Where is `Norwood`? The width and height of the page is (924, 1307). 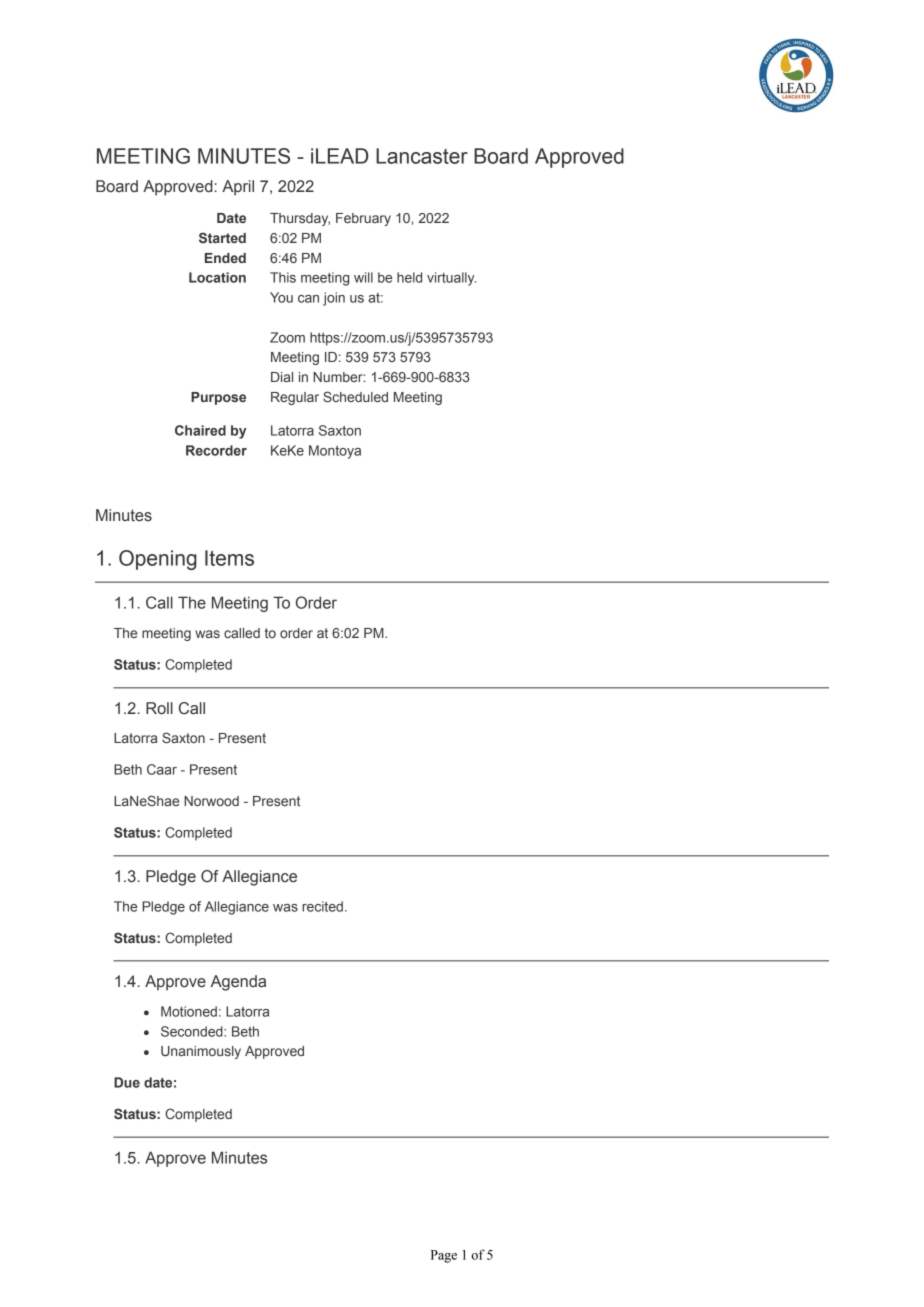
Norwood is located at coordinates (211, 801).
